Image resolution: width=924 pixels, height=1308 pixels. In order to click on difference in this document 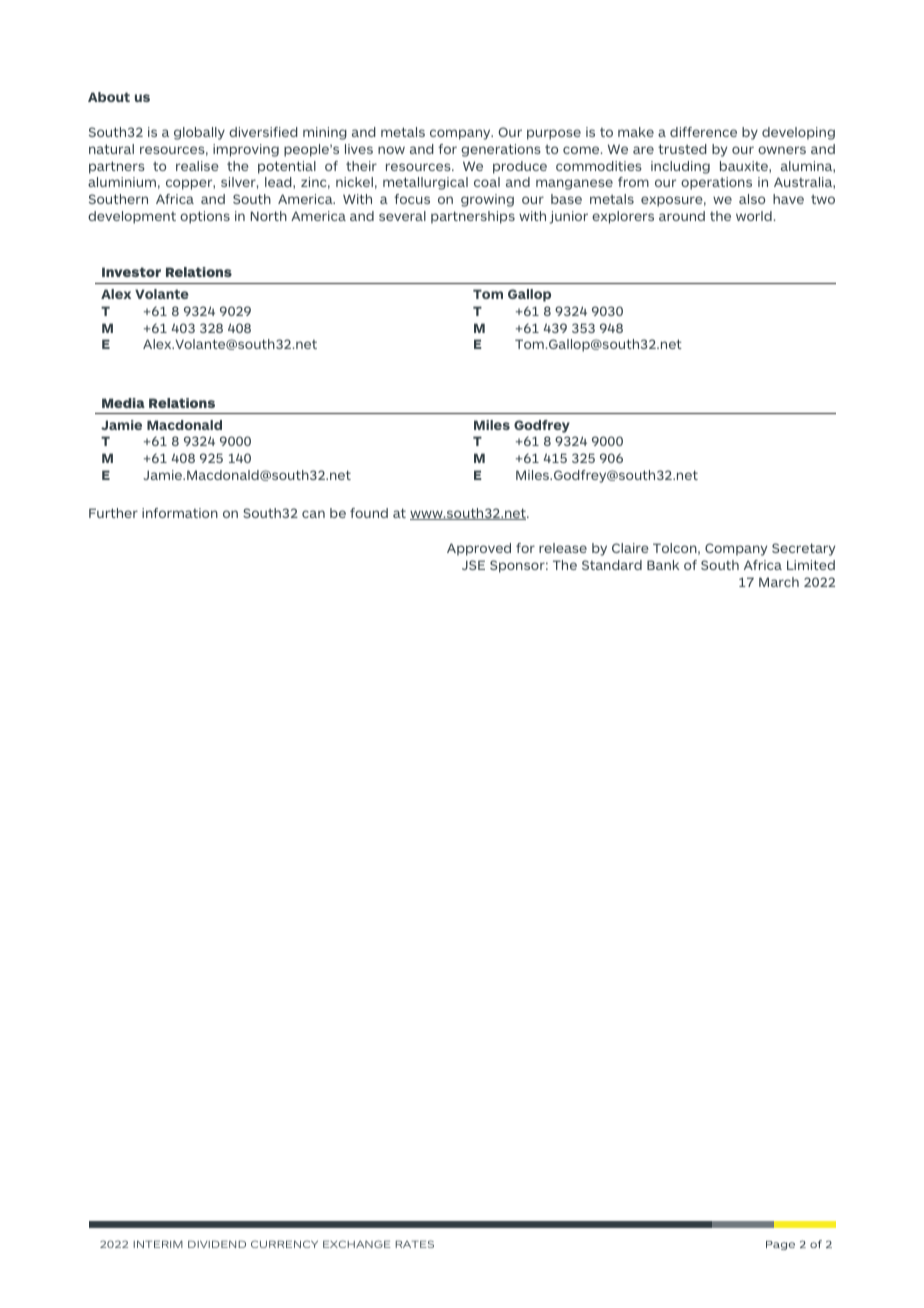, I will do `click(703, 132)`.
